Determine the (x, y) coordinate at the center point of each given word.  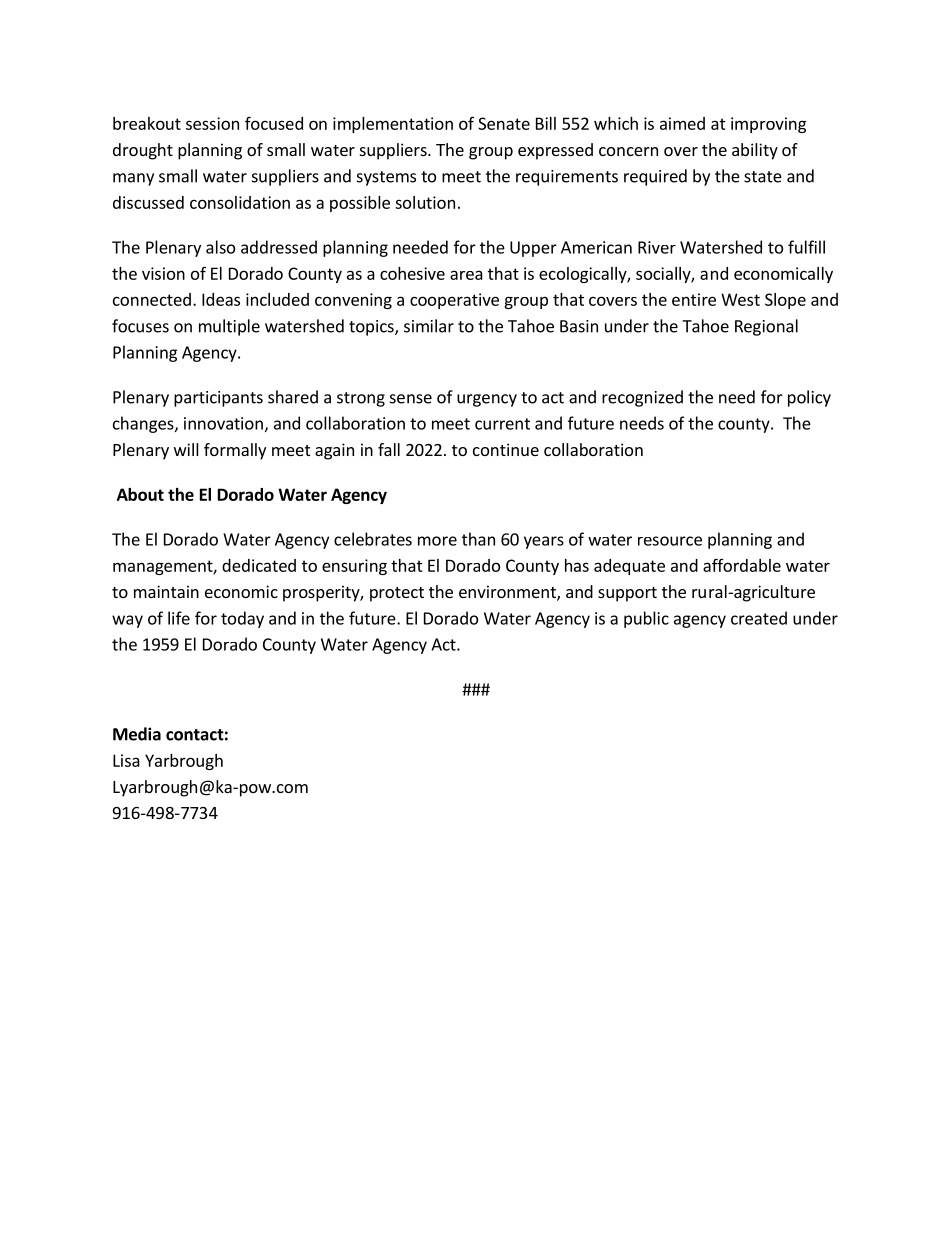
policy (809, 398)
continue (506, 449)
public (646, 619)
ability (755, 151)
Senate (504, 123)
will (186, 449)
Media (137, 734)
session (212, 123)
